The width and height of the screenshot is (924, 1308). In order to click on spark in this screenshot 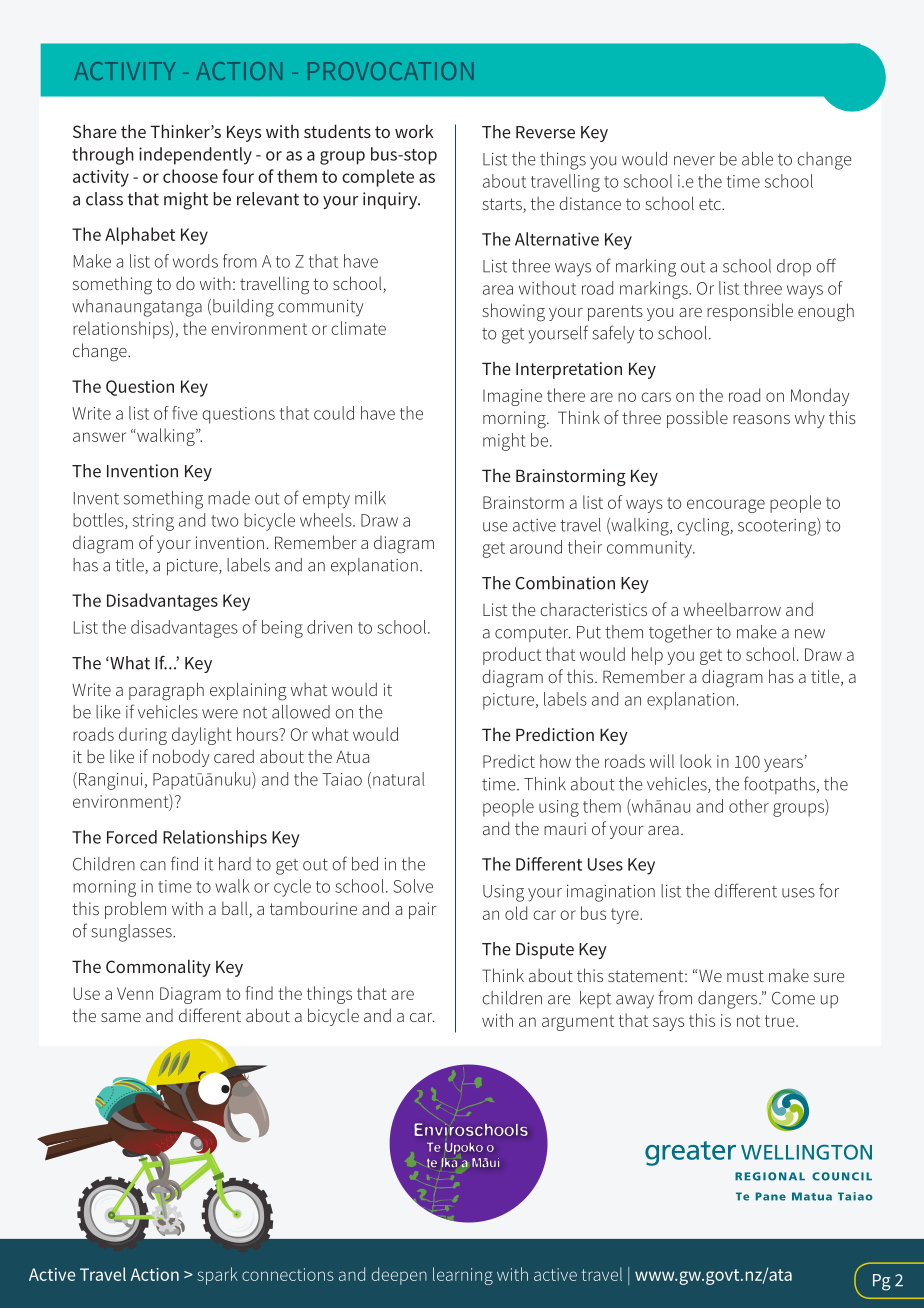, I will do `click(217, 1276)`.
